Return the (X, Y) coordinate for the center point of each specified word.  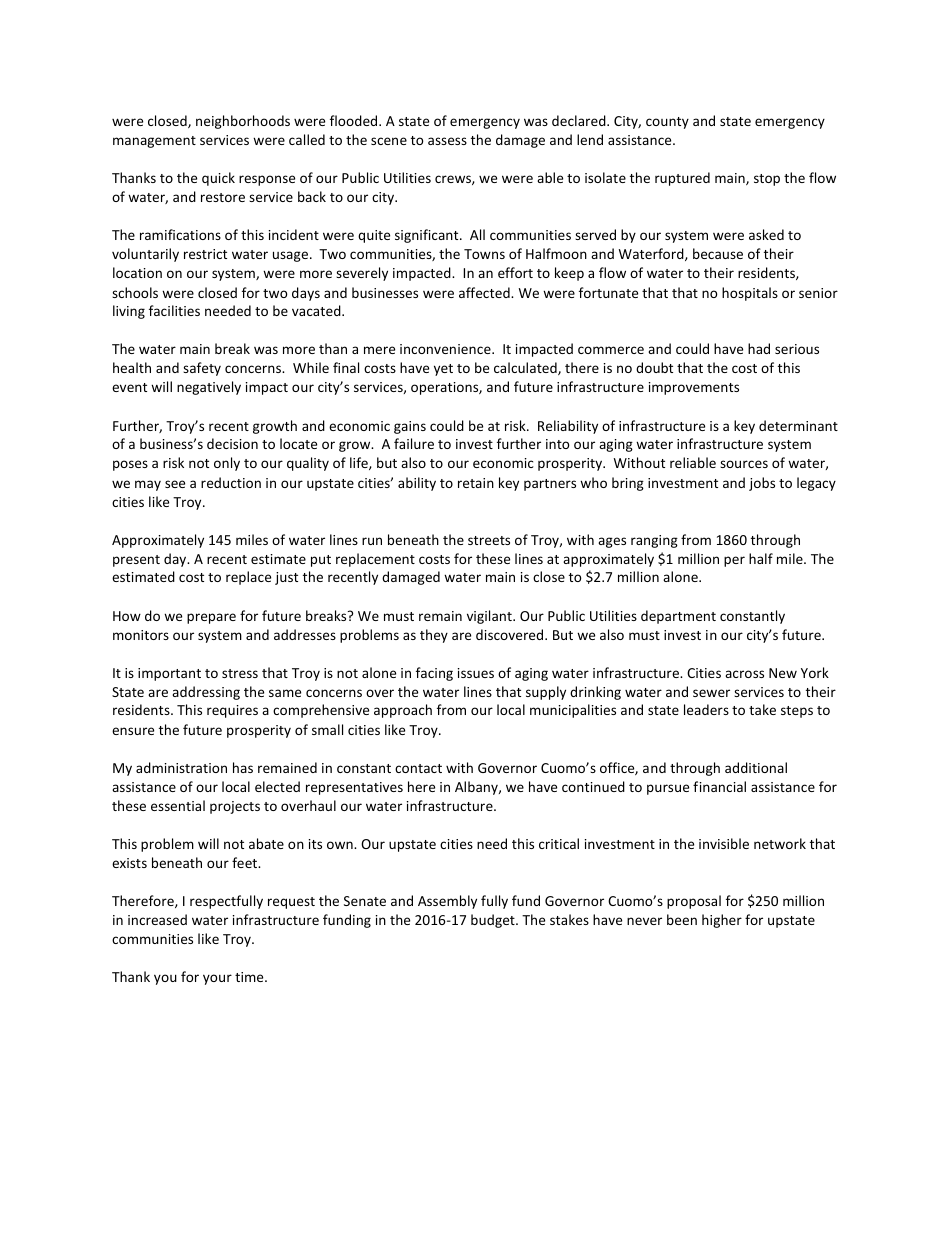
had (759, 348)
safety (202, 369)
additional (756, 767)
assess (447, 141)
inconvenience (446, 349)
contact (418, 768)
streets (489, 540)
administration (181, 767)
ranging (654, 541)
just (286, 578)
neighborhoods (243, 122)
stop (767, 180)
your (217, 979)
